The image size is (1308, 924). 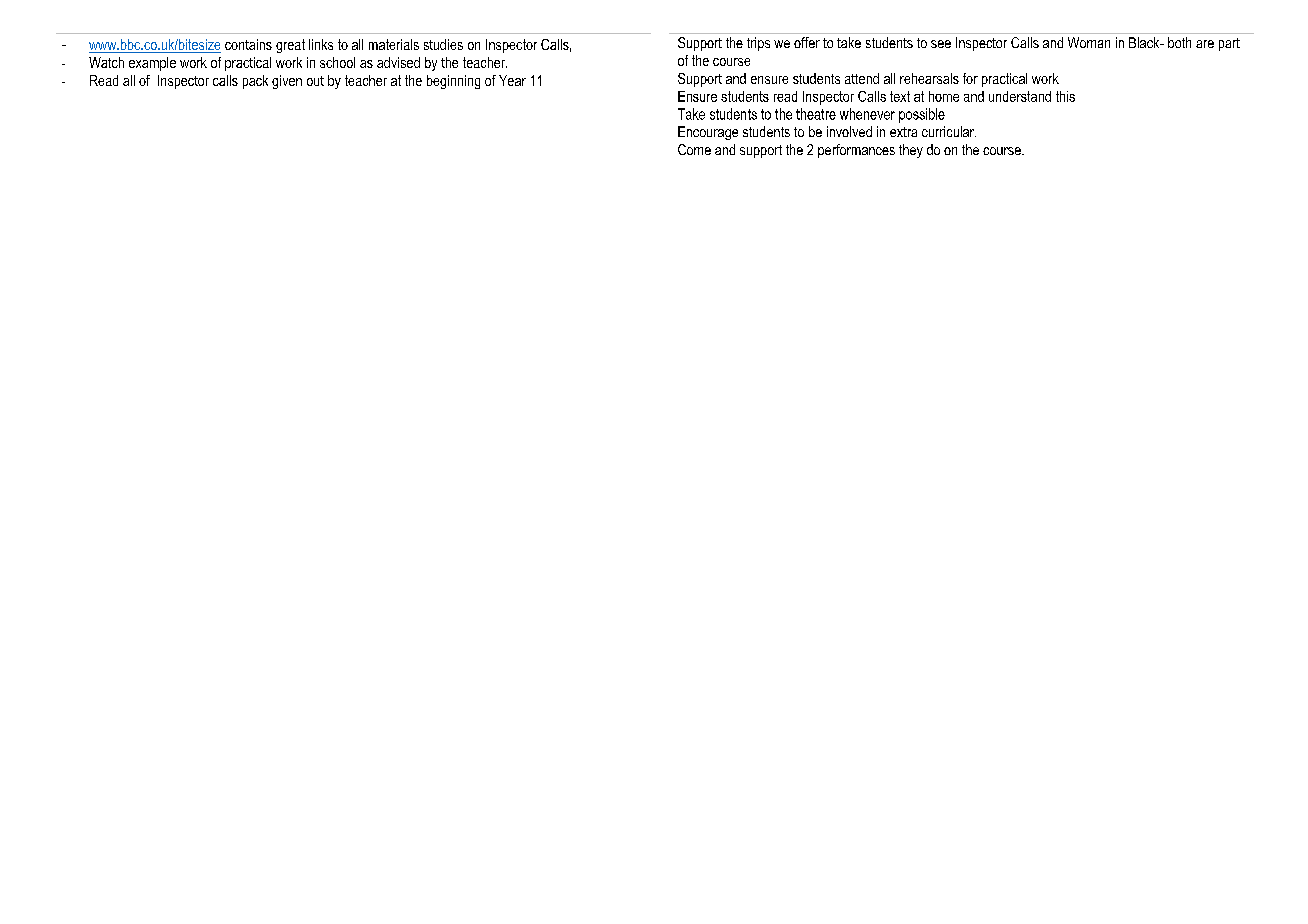 What do you see at coordinates (694, 149) in the screenshot?
I see `Come` at bounding box center [694, 149].
